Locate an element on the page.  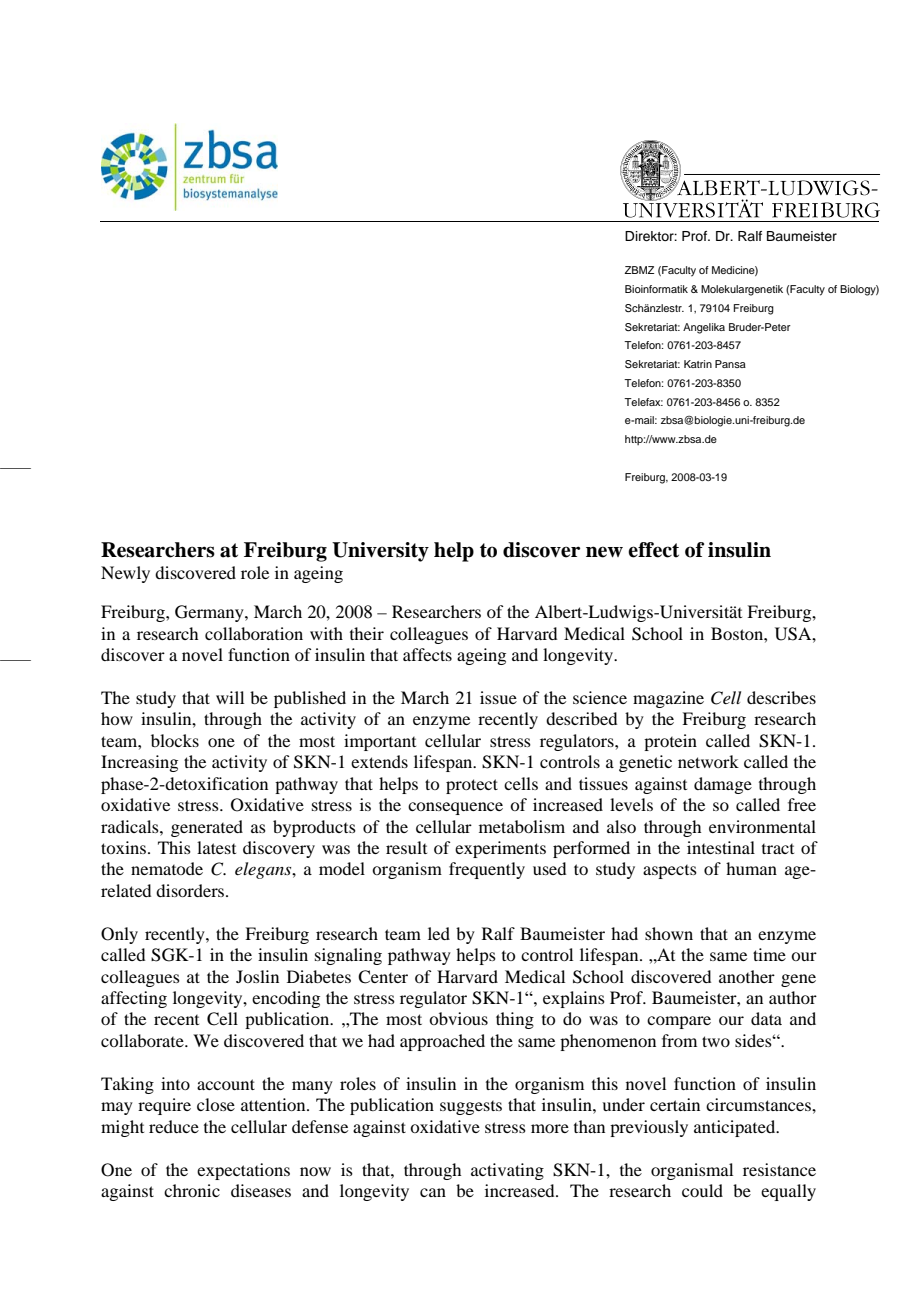
nematode is located at coordinates (167, 868).
